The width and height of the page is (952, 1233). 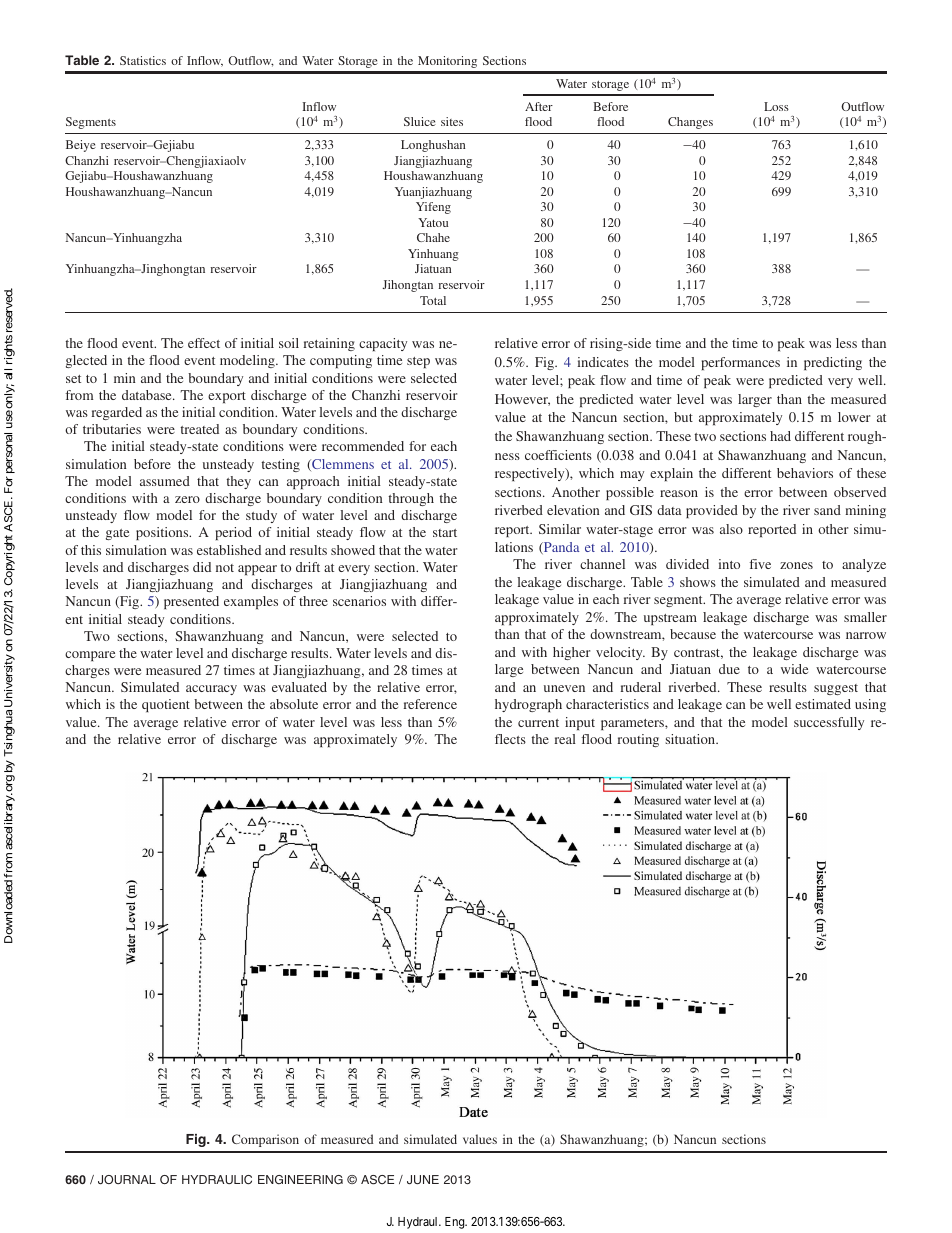 I want to click on treated, so click(x=199, y=429).
